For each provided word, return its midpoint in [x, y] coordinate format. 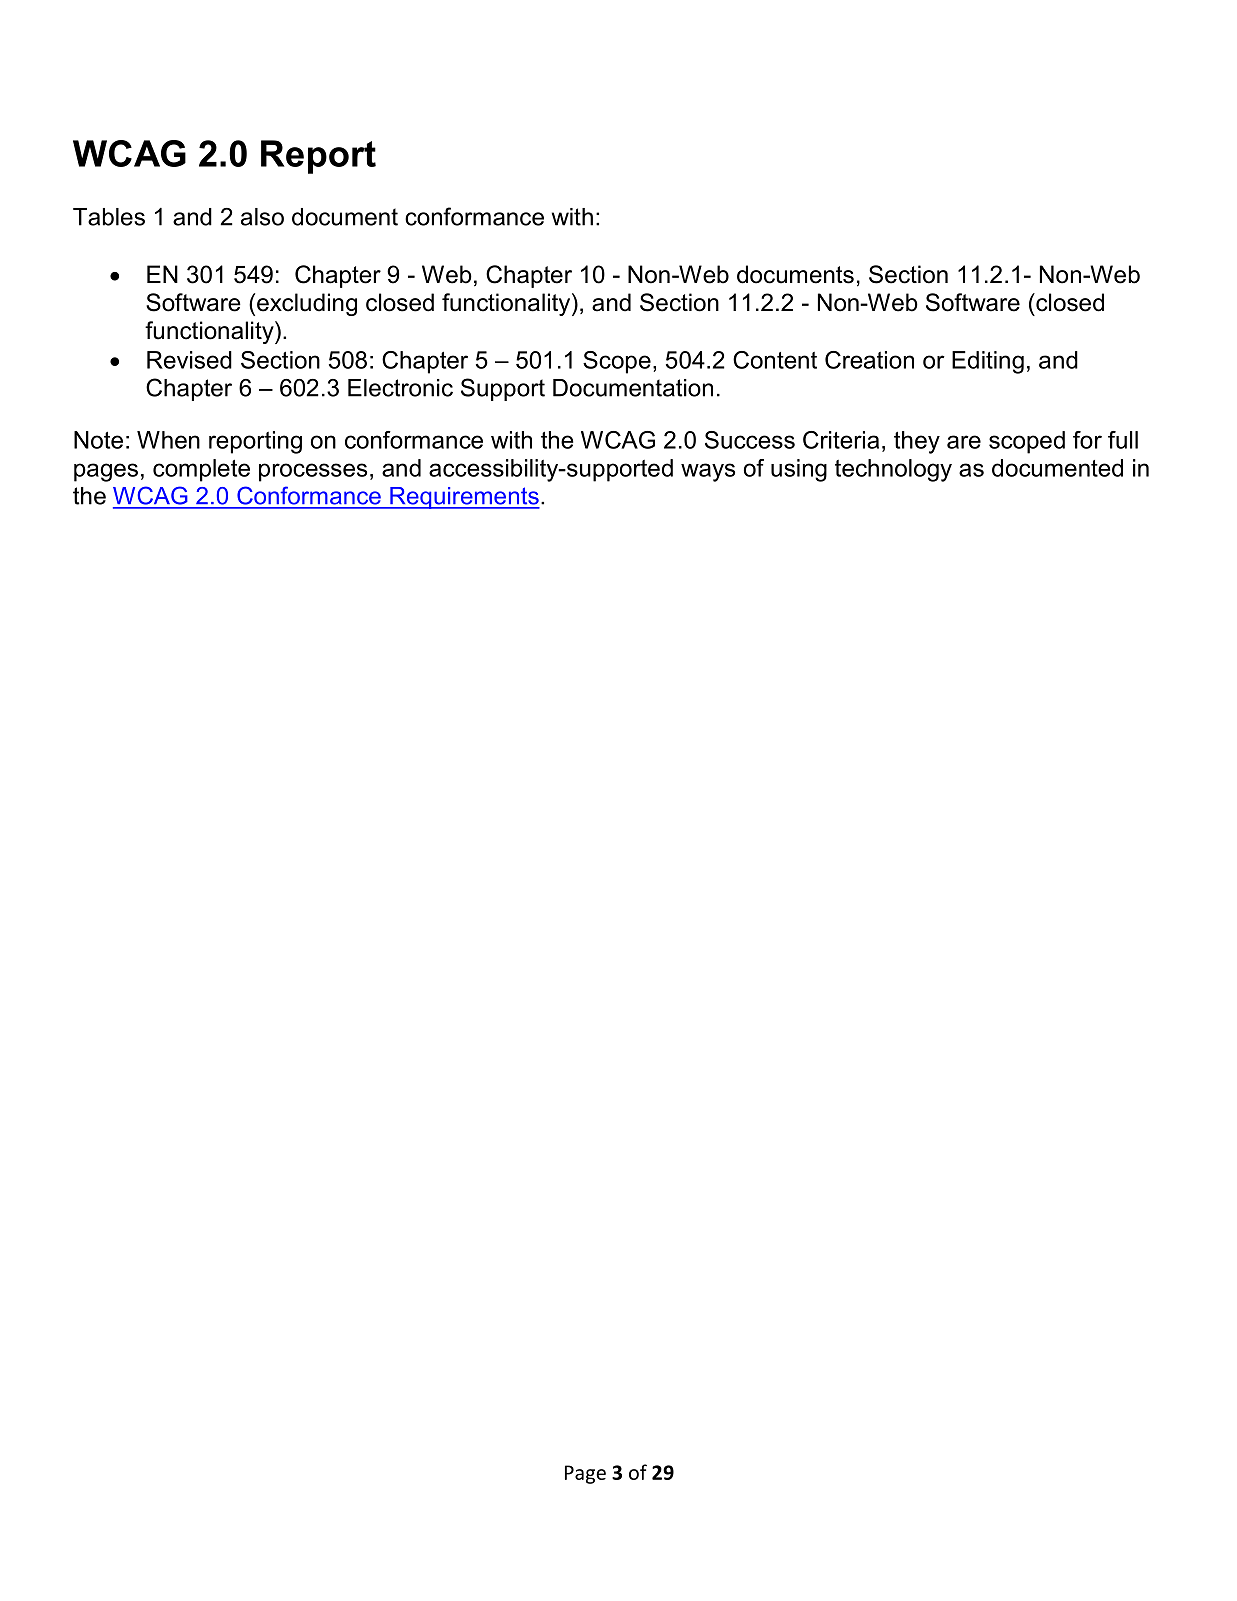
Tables [109, 217]
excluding [307, 304]
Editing [988, 362]
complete [201, 470]
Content [775, 360]
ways [708, 472]
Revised [189, 360]
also [262, 217]
